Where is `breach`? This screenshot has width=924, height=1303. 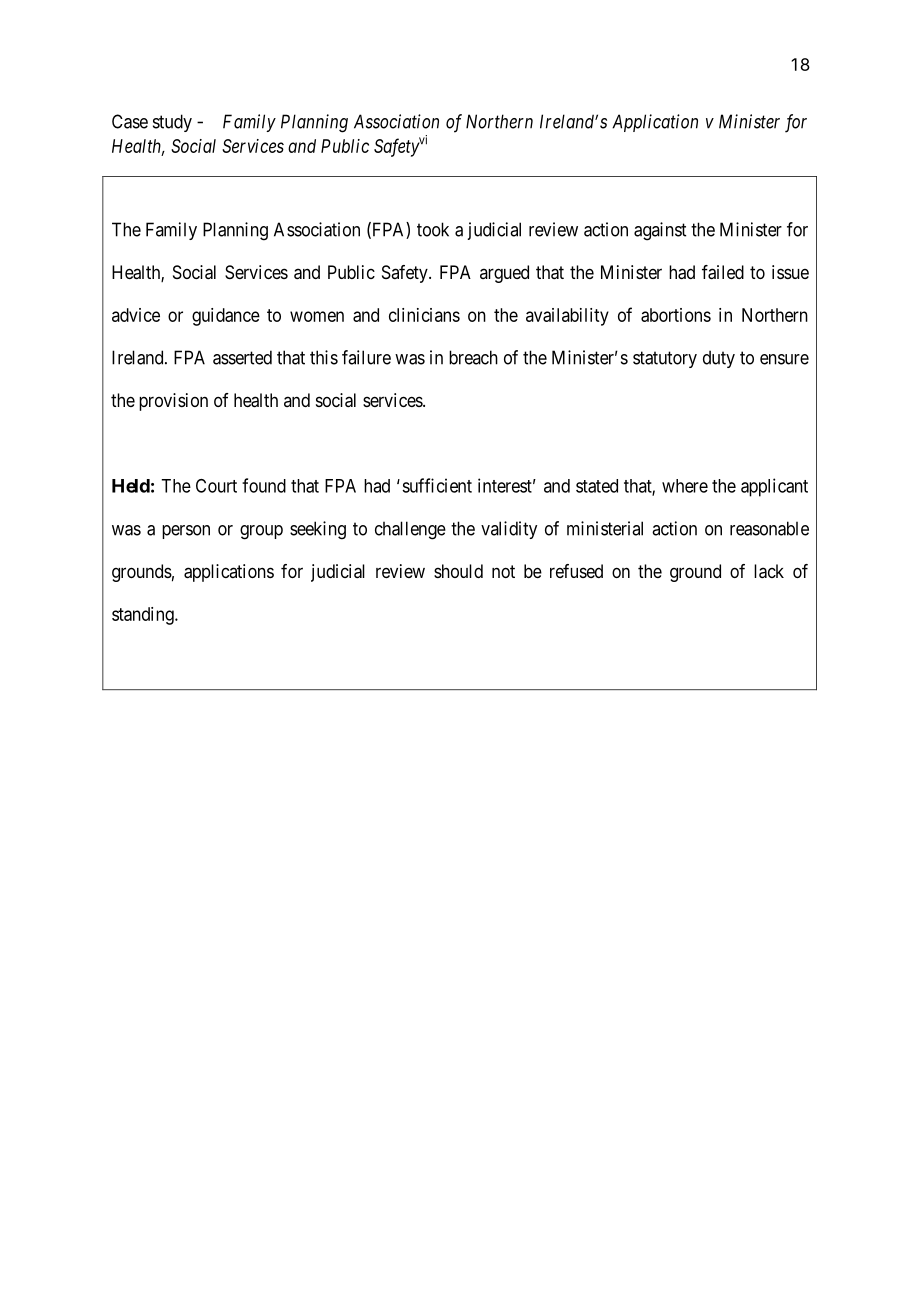
breach is located at coordinates (473, 357).
